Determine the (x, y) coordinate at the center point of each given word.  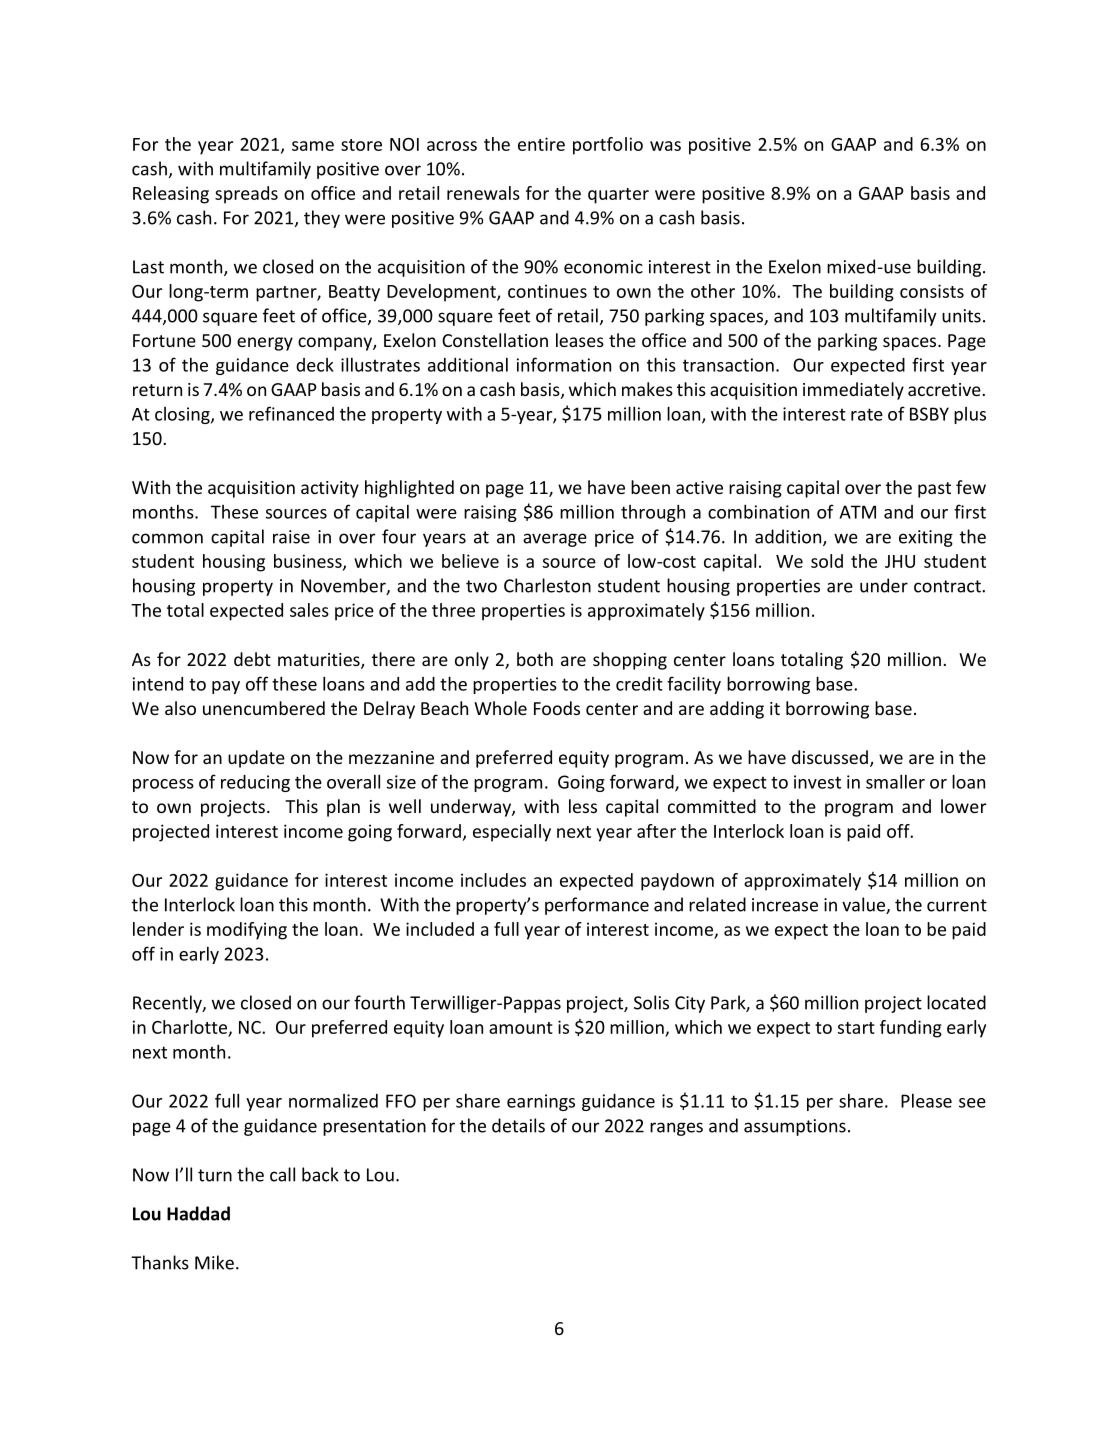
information (564, 364)
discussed (830, 757)
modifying (247, 931)
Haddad (198, 1213)
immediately (853, 391)
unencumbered (264, 708)
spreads (246, 195)
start (856, 1028)
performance (597, 906)
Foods (557, 708)
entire (541, 144)
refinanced (291, 413)
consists (932, 291)
